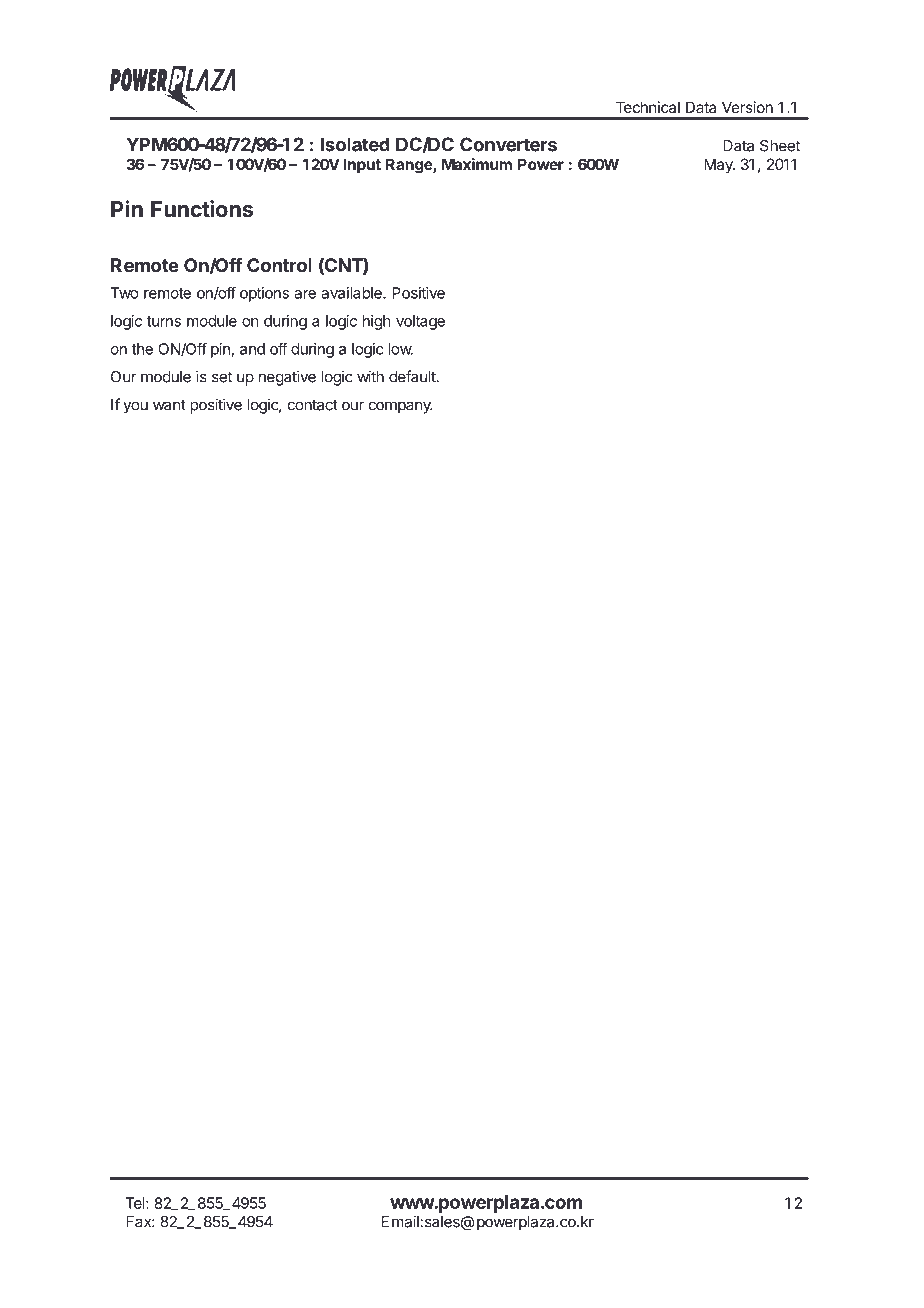 The width and height of the page is (924, 1308). I want to click on Functions, so click(202, 209).
